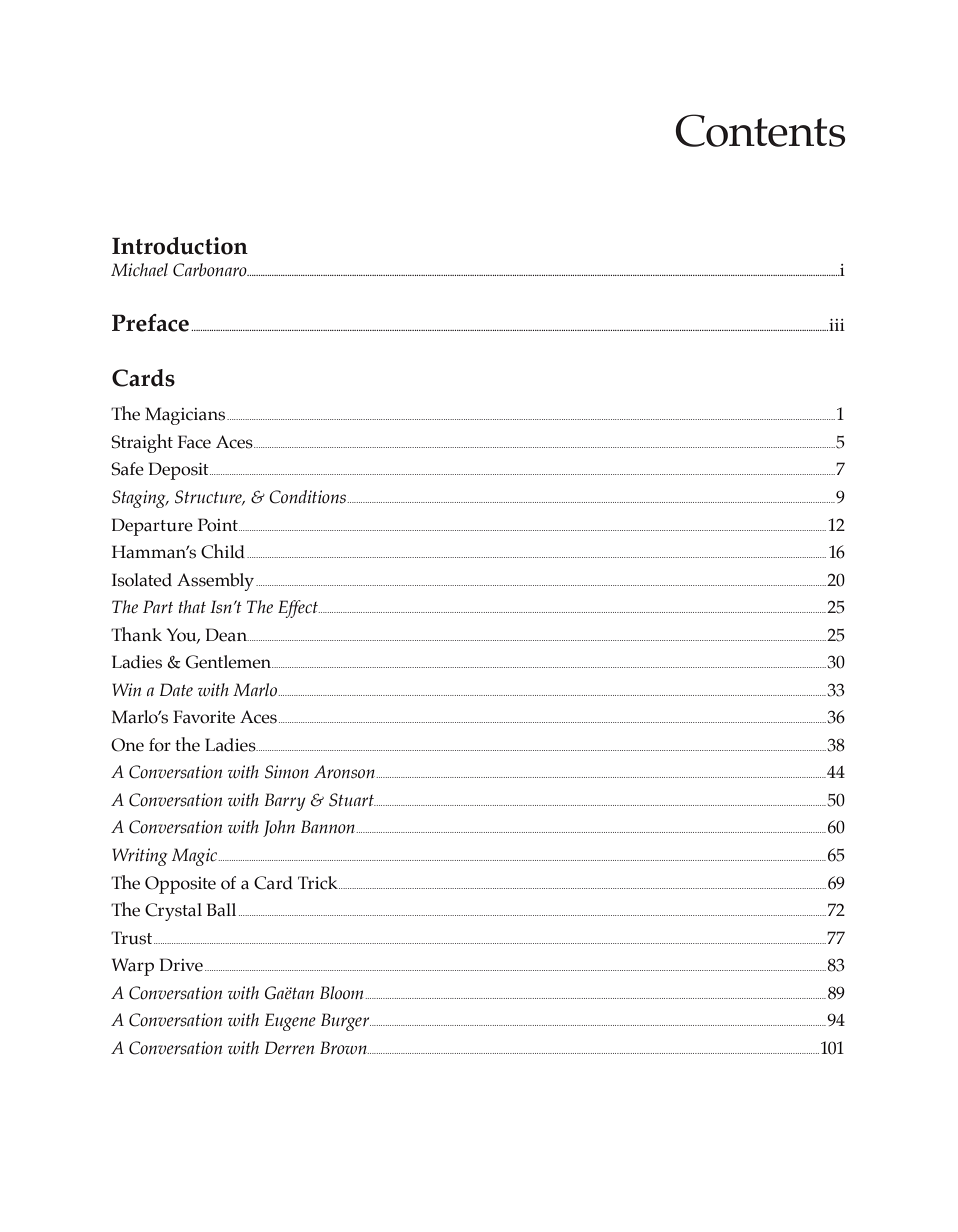 The image size is (958, 1232). I want to click on Contents, so click(760, 130).
